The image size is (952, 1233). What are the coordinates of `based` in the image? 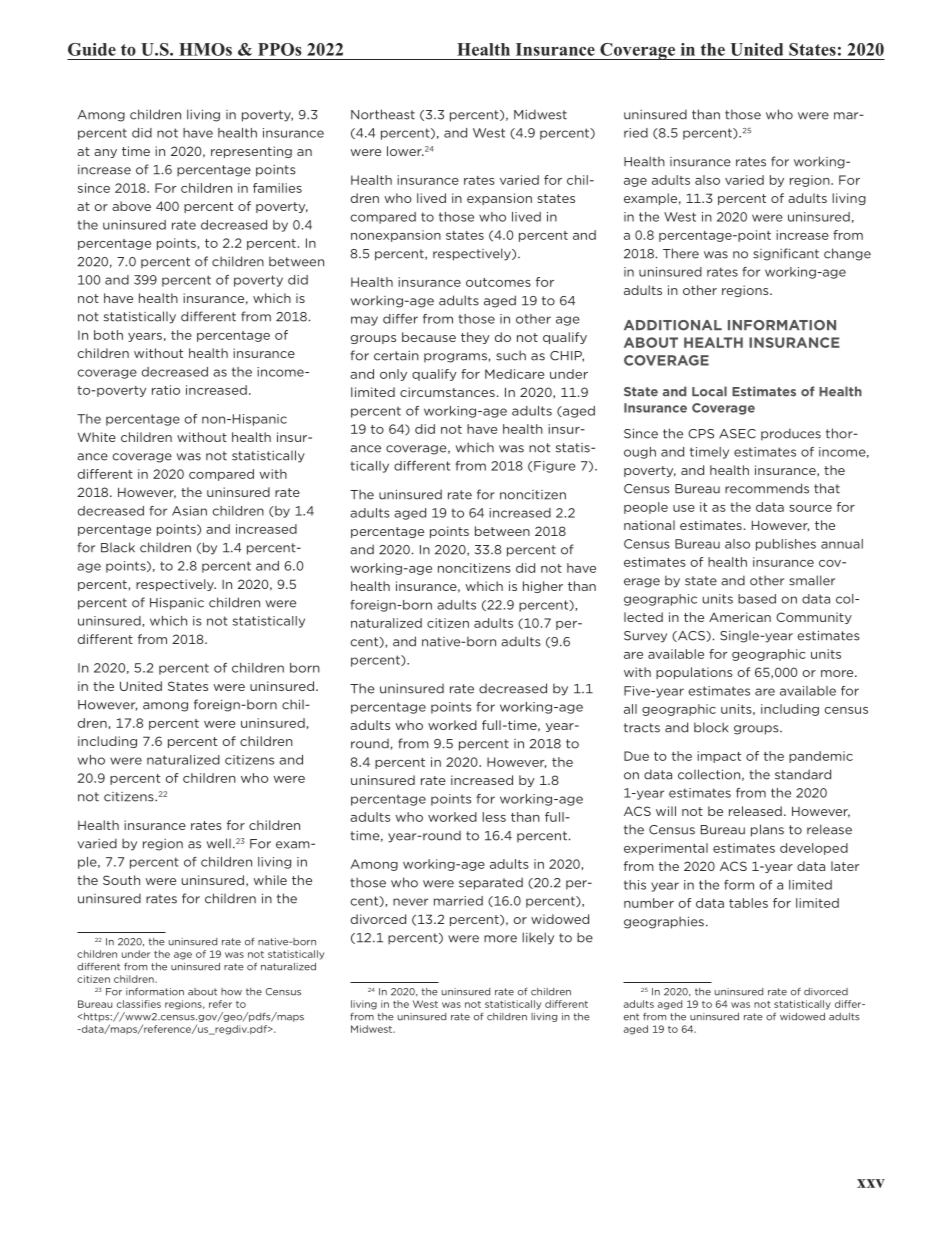 It's located at (757, 599).
